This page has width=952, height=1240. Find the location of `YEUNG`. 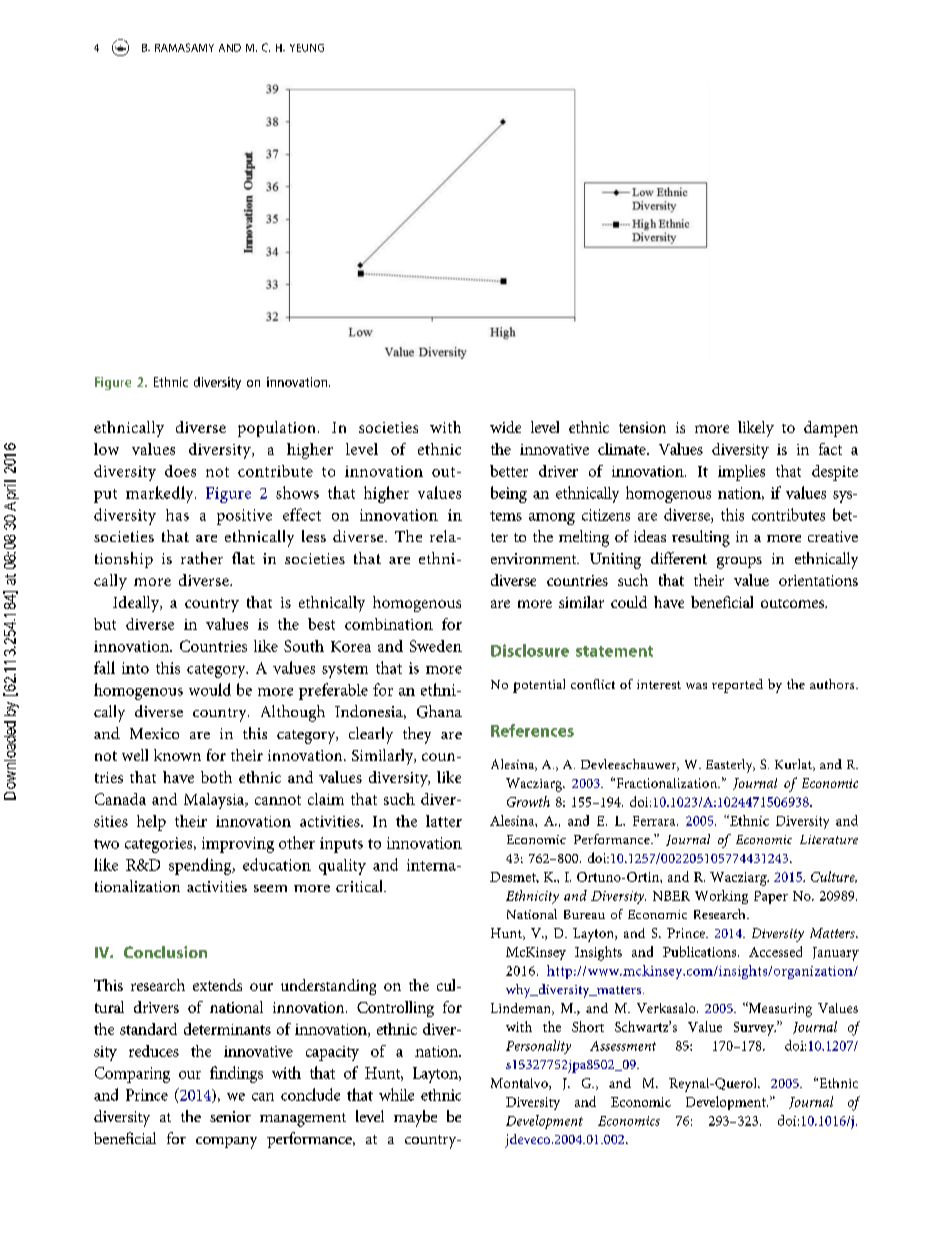

YEUNG is located at coordinates (307, 48).
